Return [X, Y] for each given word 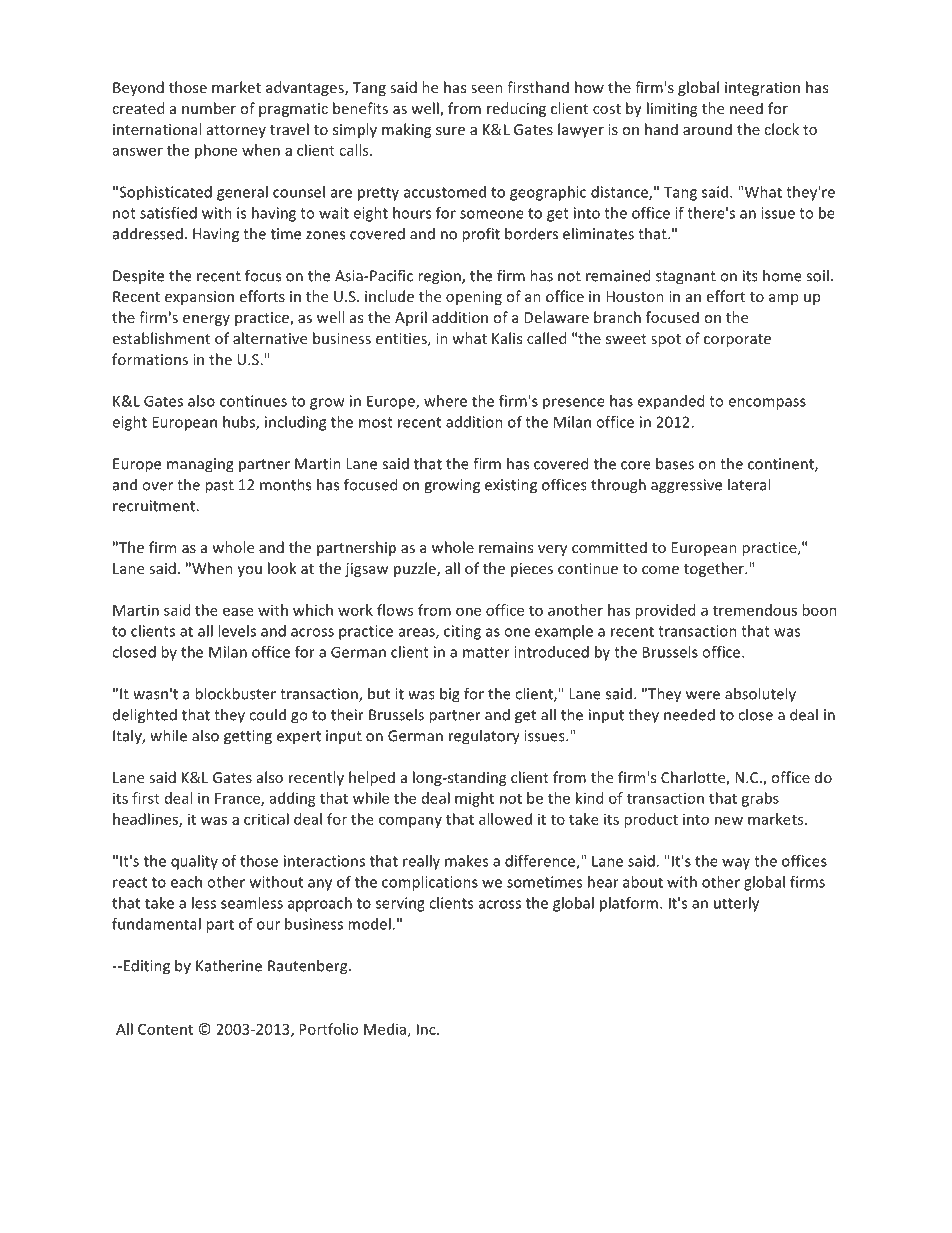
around [707, 129]
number [209, 108]
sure [450, 131]
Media [385, 1029]
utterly [736, 904]
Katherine [229, 965]
